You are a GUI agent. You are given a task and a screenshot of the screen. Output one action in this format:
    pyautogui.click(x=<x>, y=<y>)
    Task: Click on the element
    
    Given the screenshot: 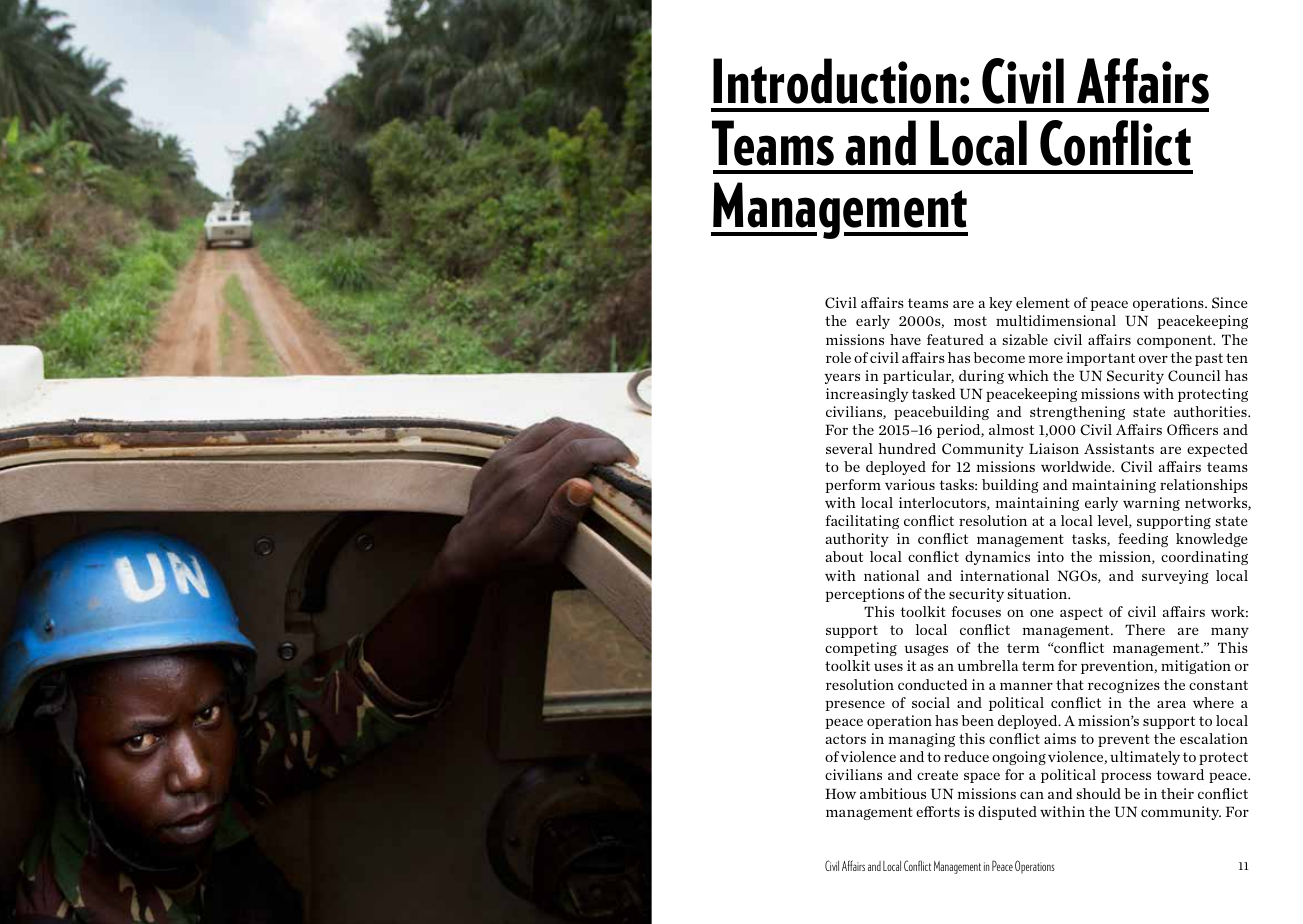 What is the action you would take?
    pyautogui.click(x=1043, y=302)
